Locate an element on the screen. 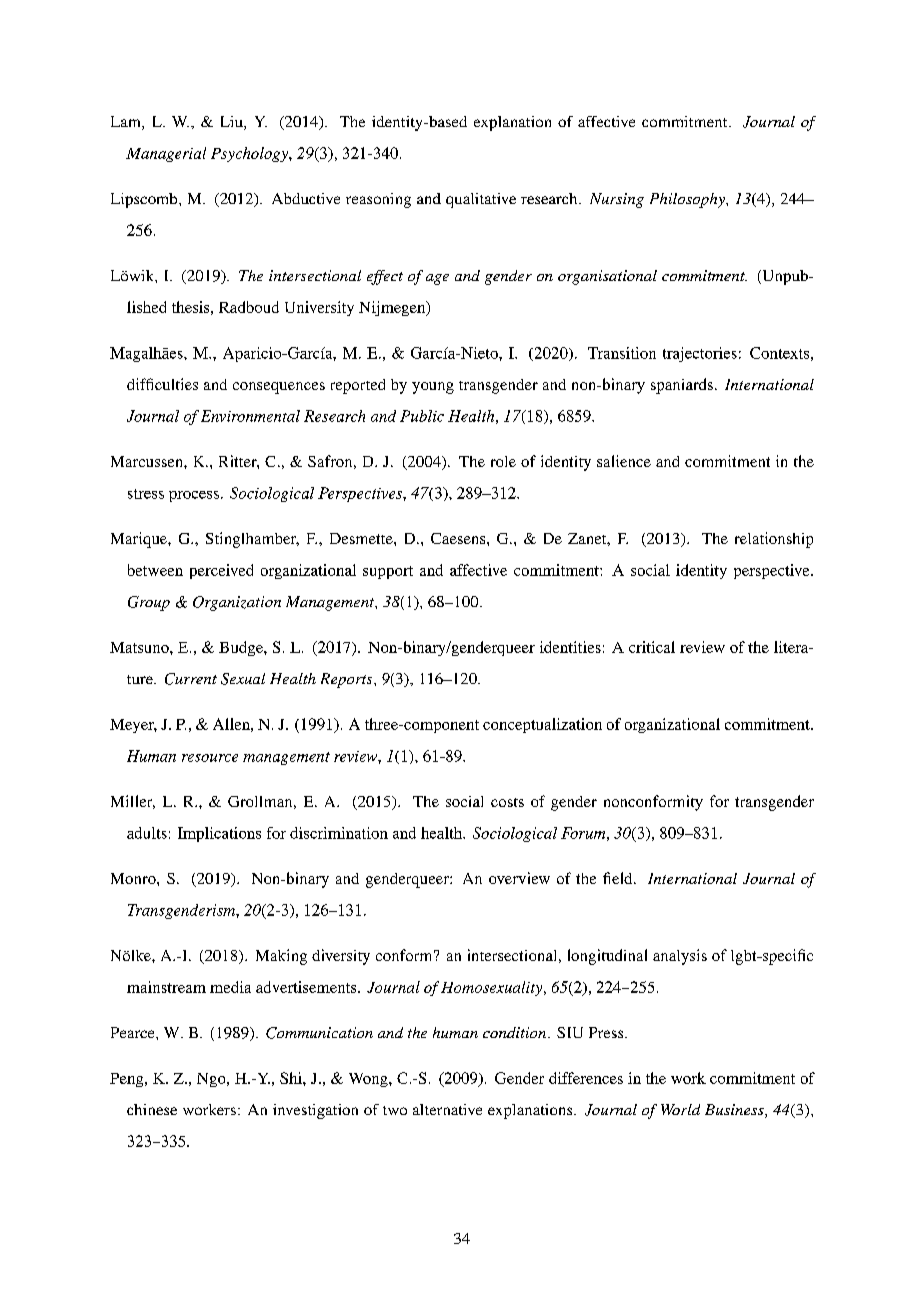  Budge is located at coordinates (242, 648).
